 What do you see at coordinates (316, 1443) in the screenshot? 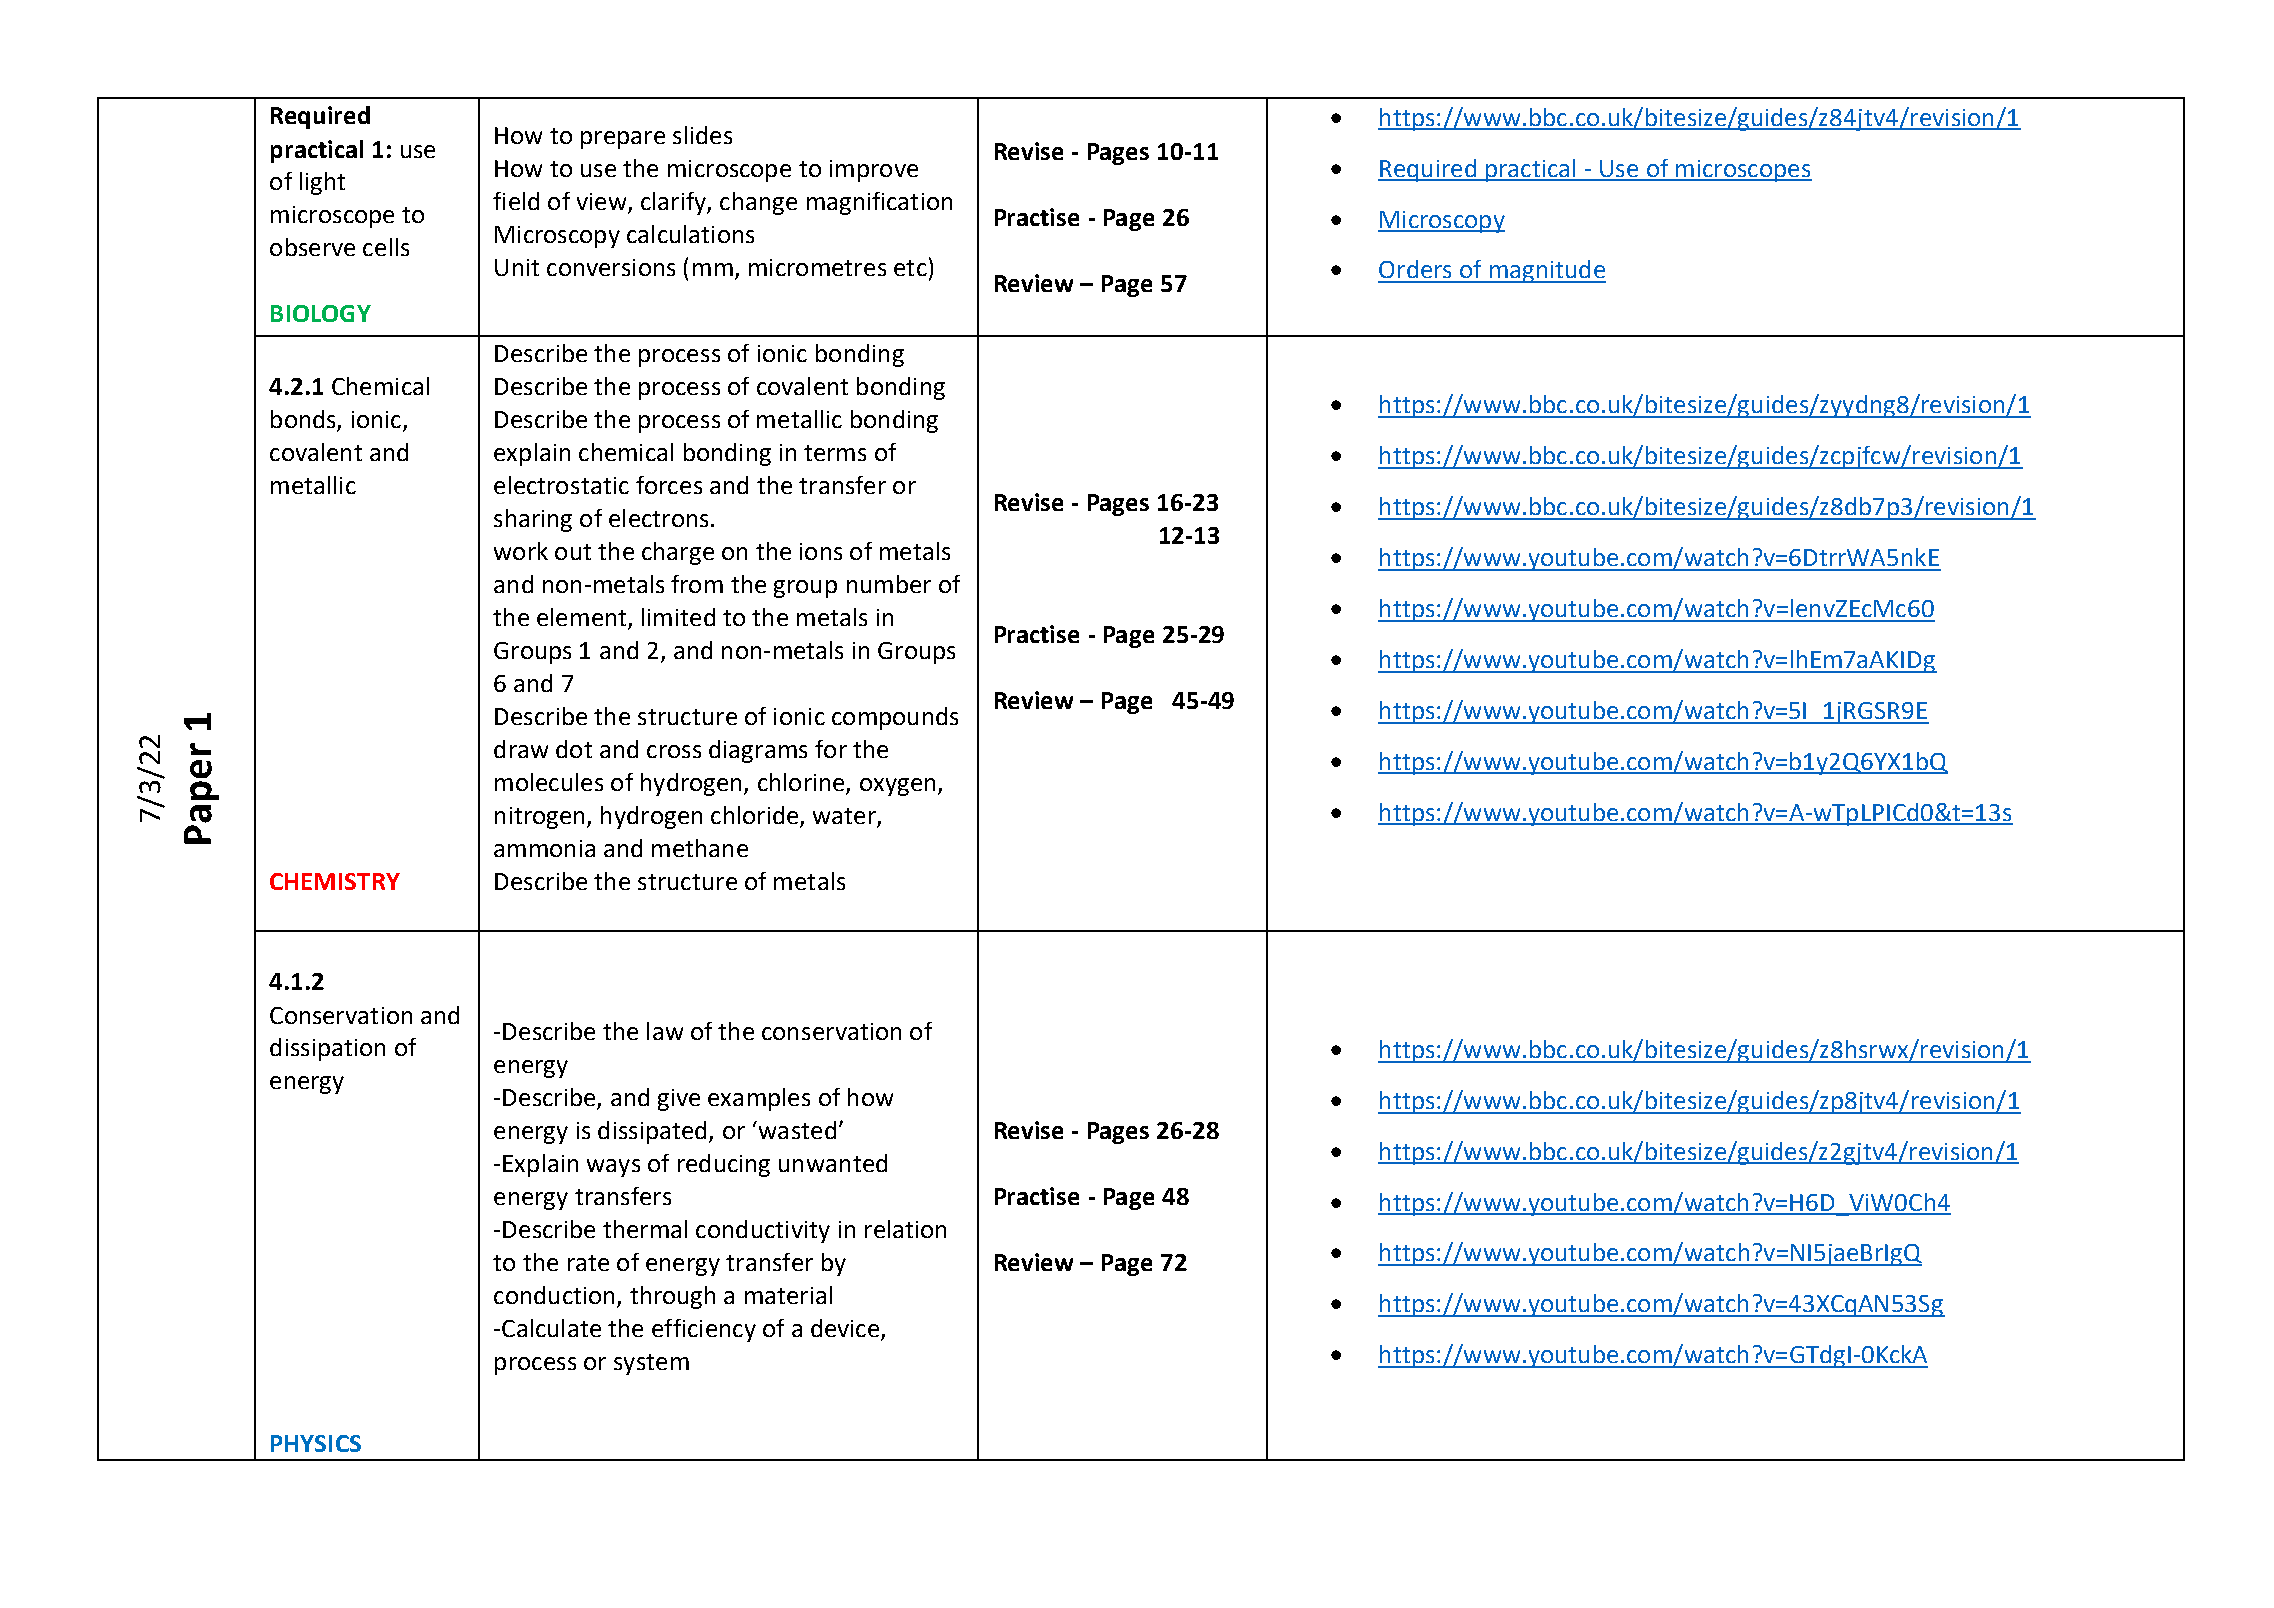
I see `PHYSICS` at bounding box center [316, 1443].
